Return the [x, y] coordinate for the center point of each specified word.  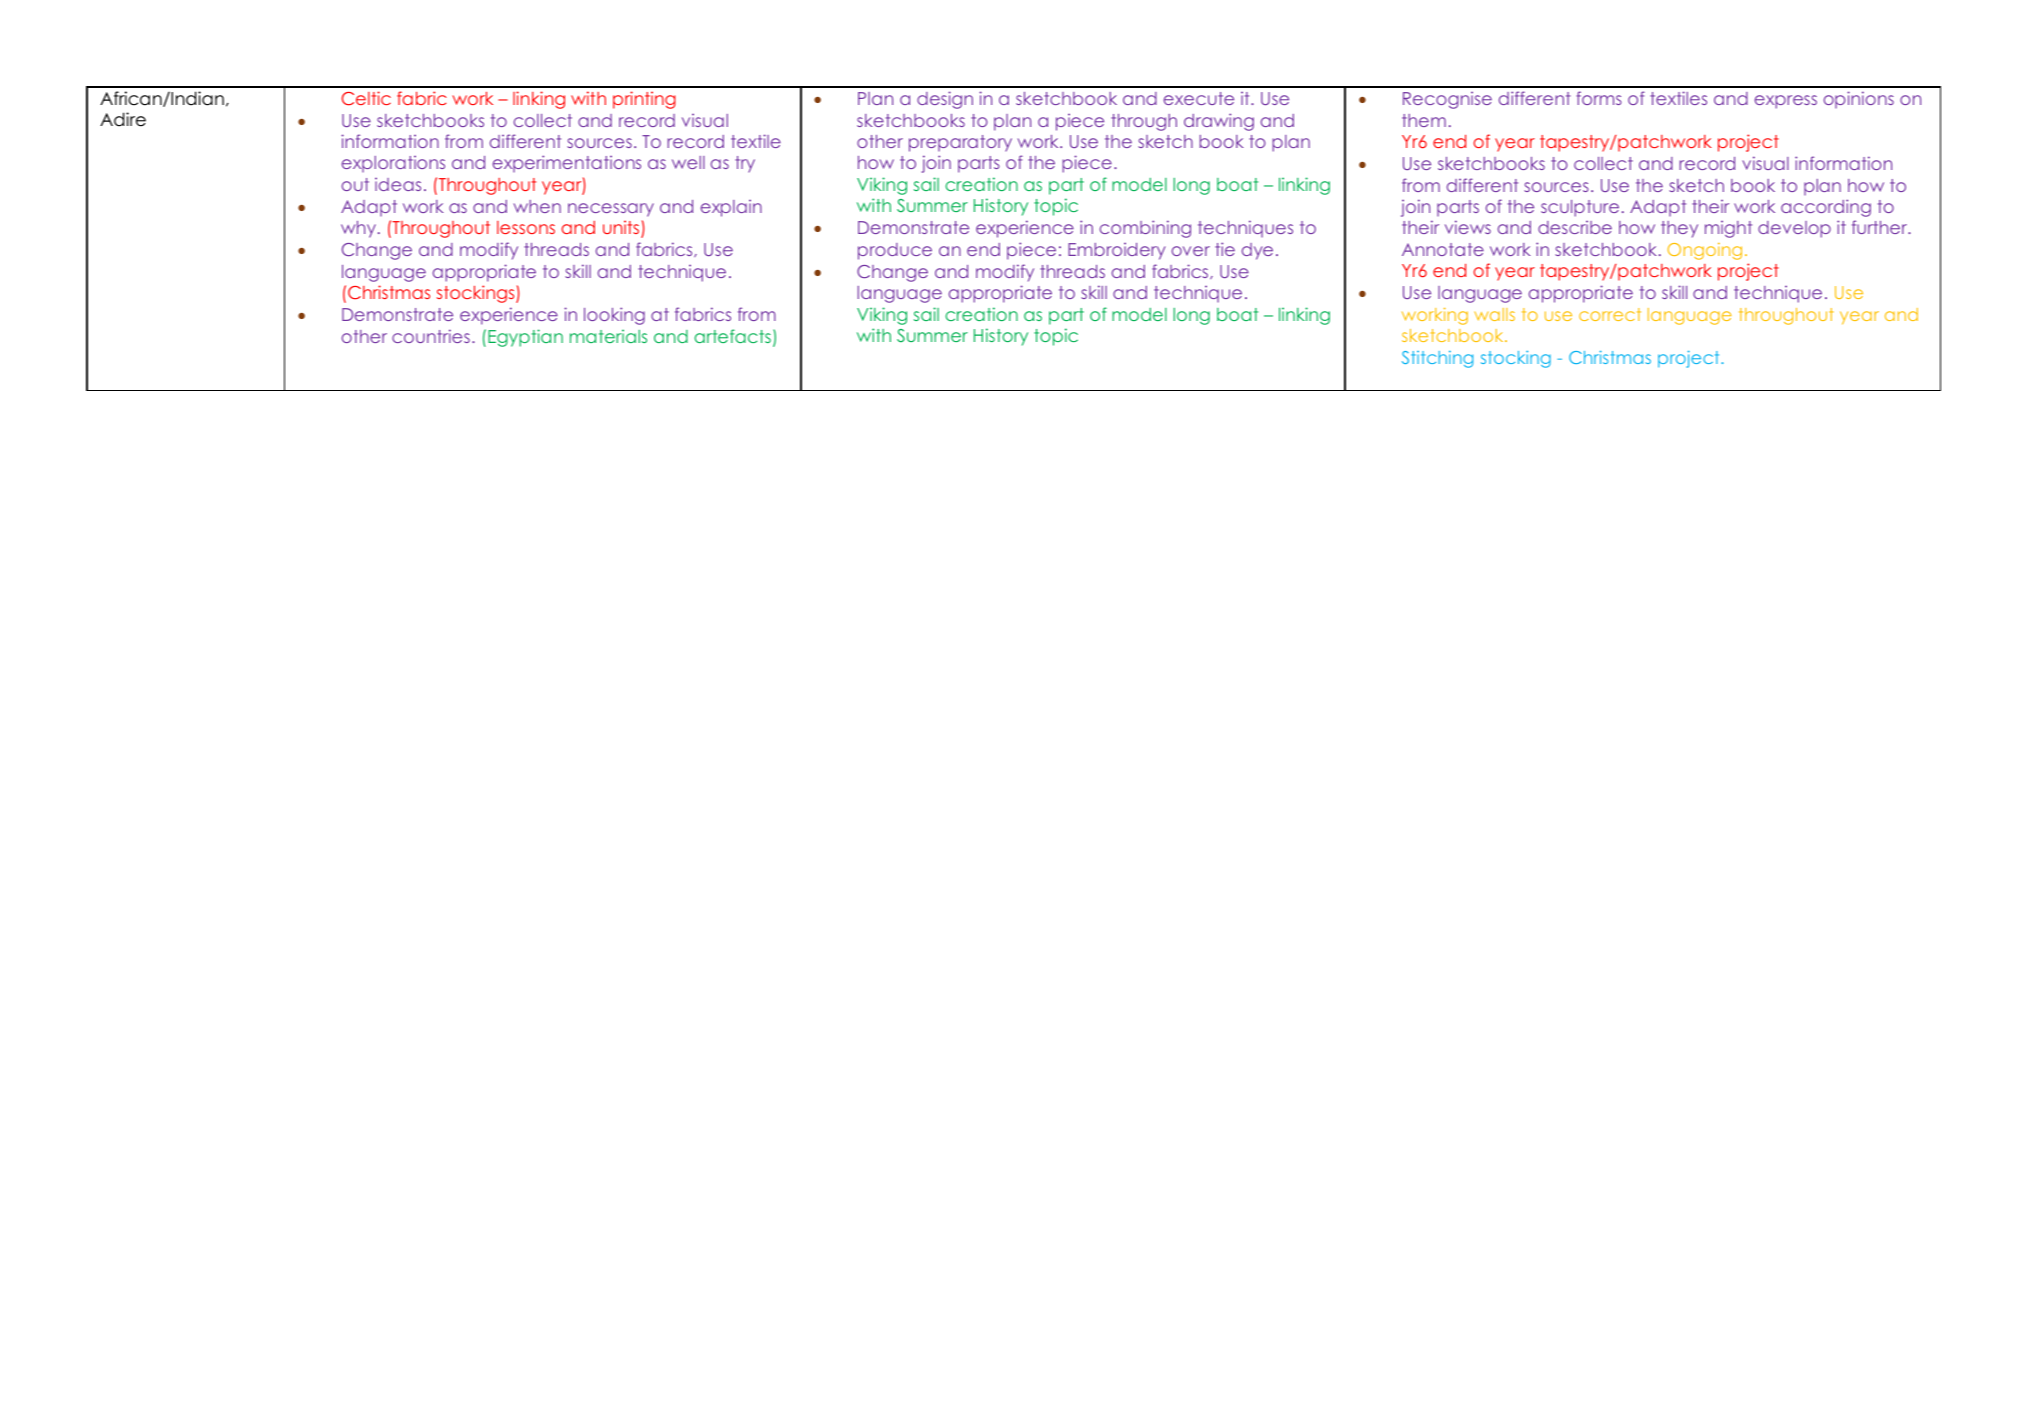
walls [1494, 314]
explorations [393, 164]
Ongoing [1704, 251]
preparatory [960, 143]
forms [1599, 98]
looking [614, 316]
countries [431, 336]
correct [1610, 314]
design [945, 100]
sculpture [1580, 208]
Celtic [366, 98]
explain [731, 208]
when [537, 206]
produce [895, 251]
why [358, 229]
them [1424, 120]
